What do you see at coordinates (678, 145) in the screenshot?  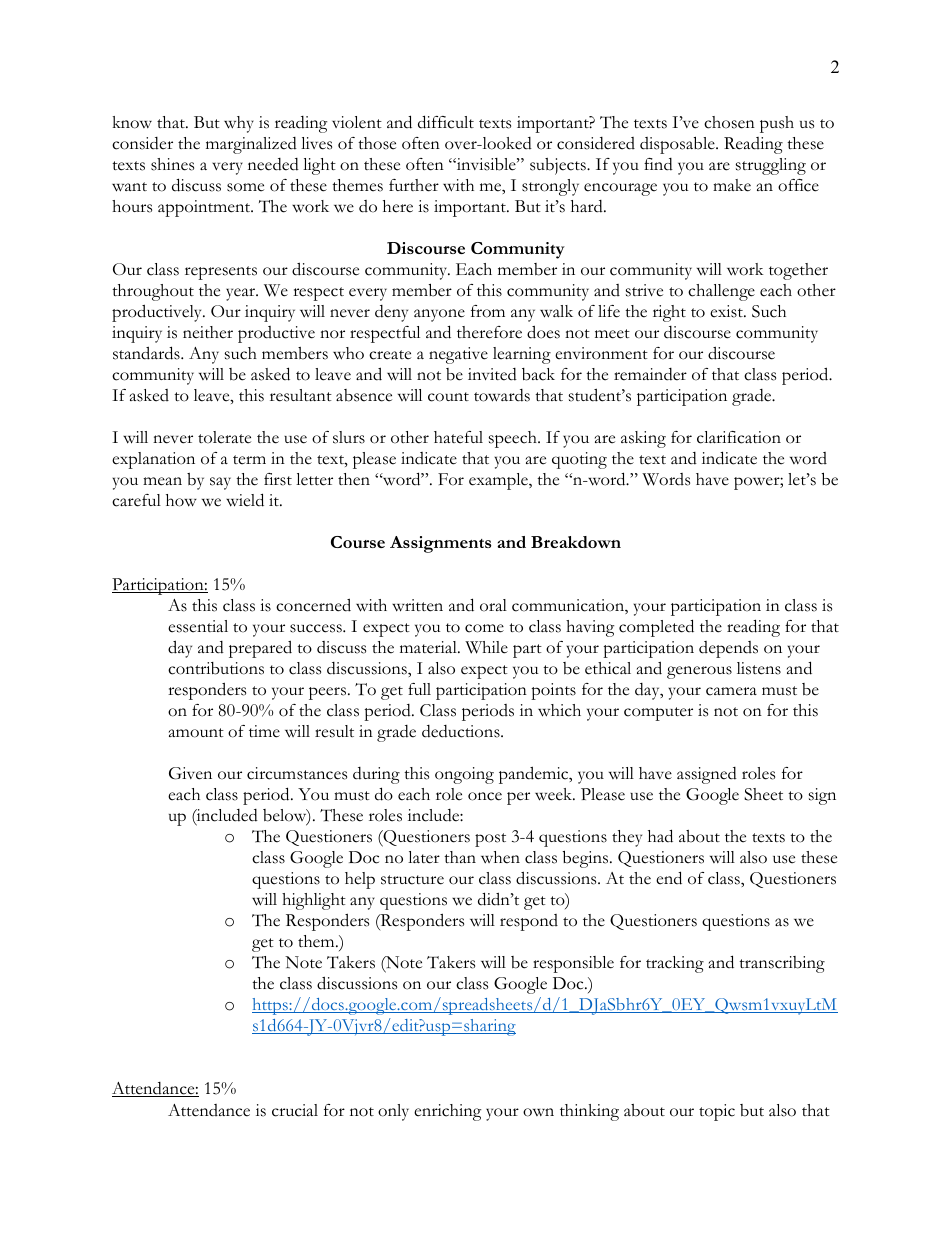 I see `disposable` at bounding box center [678, 145].
